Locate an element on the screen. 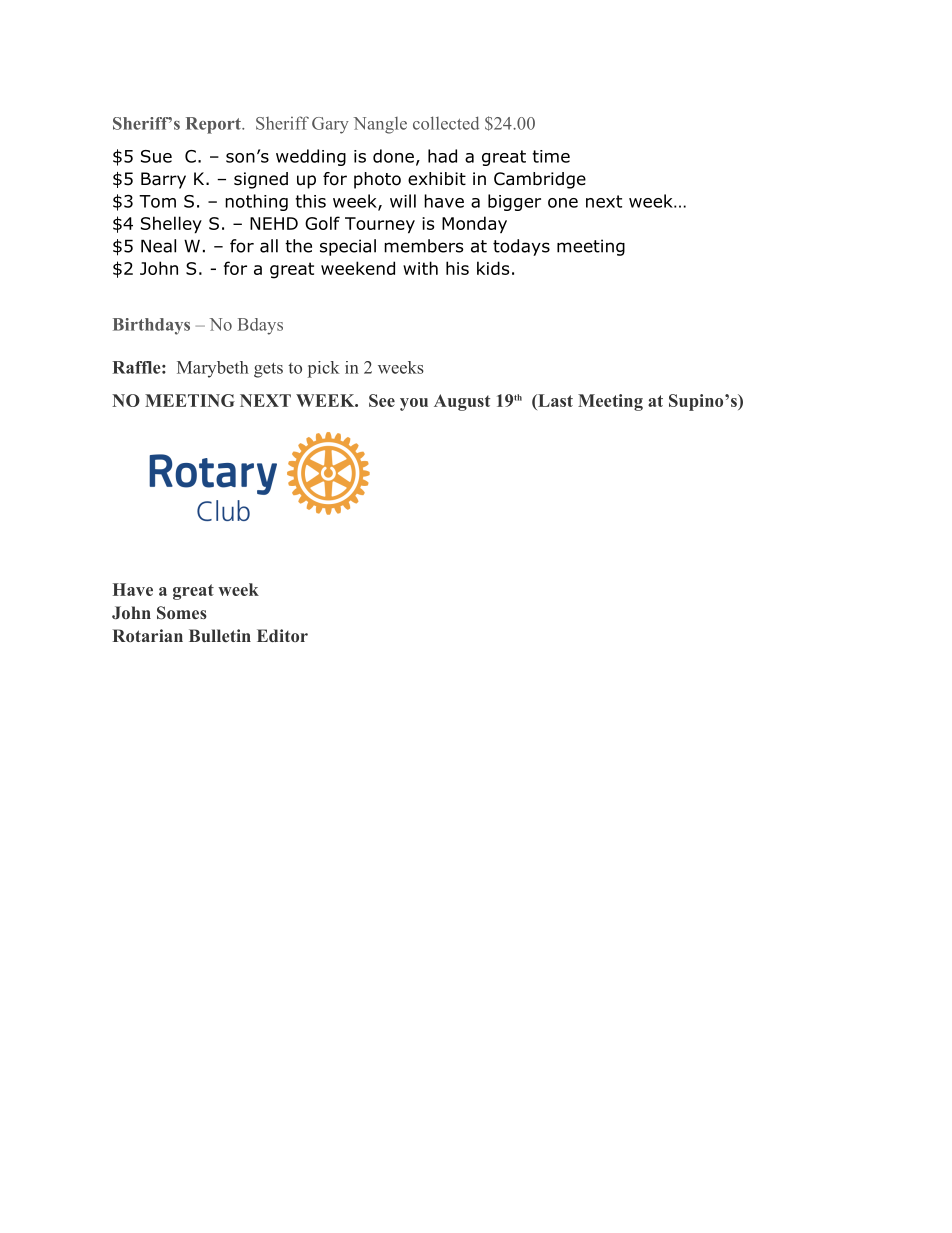  pick is located at coordinates (324, 369).
